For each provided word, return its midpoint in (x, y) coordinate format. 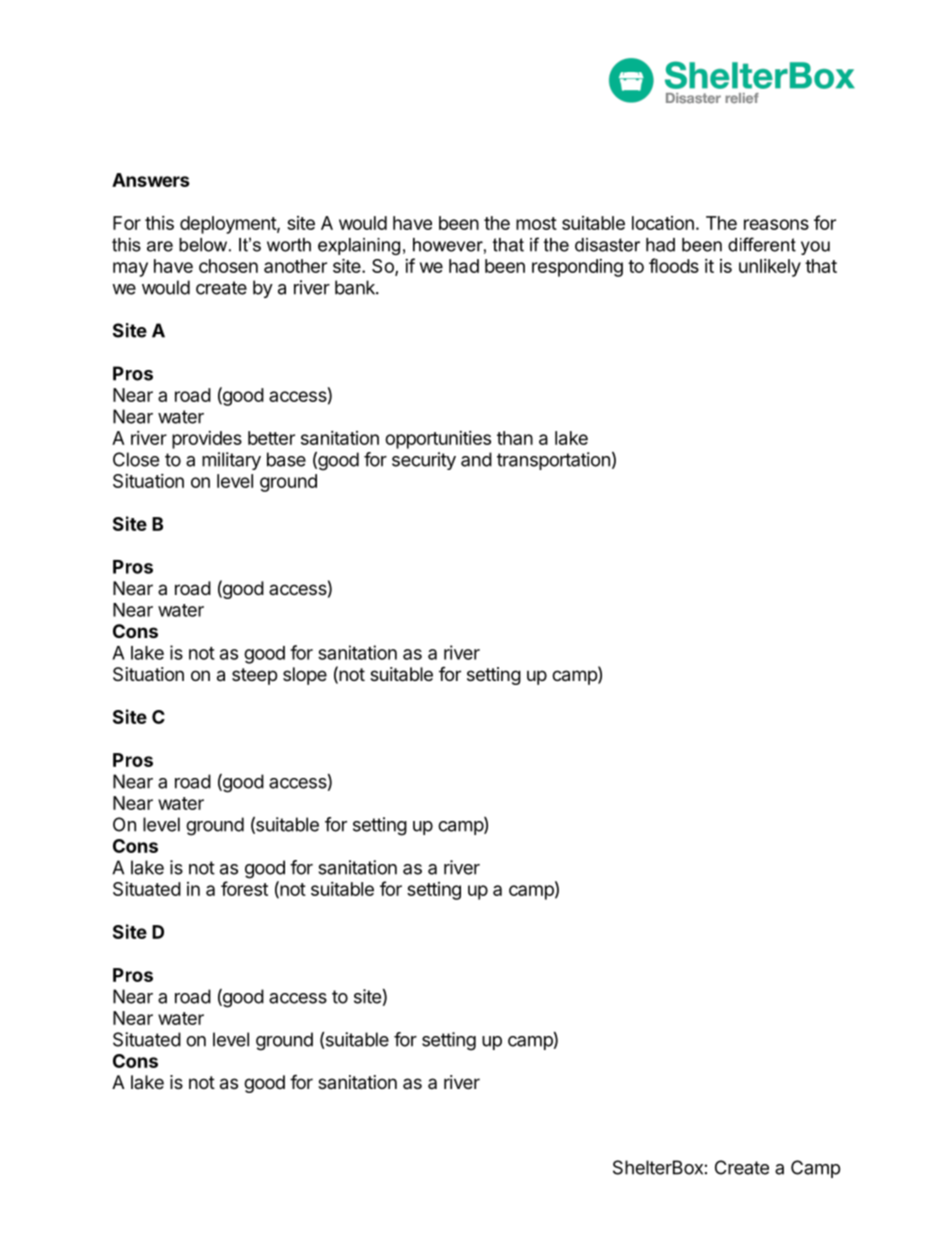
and (476, 459)
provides (207, 440)
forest (244, 888)
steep (254, 676)
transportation (553, 461)
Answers (151, 180)
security (424, 461)
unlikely (770, 268)
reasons (776, 224)
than (515, 438)
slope (305, 676)
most (536, 223)
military (231, 461)
